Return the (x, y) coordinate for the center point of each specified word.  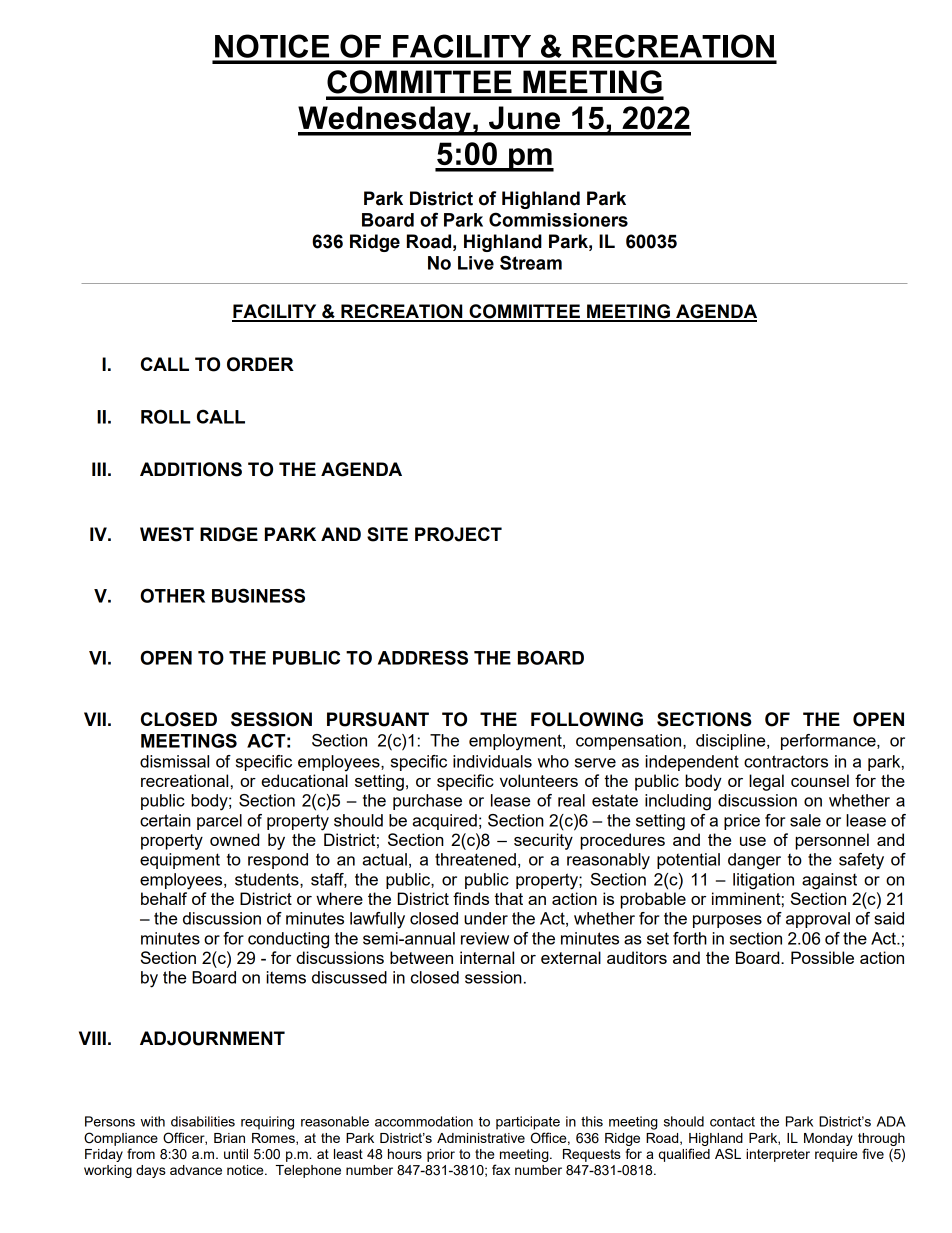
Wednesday (385, 121)
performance (829, 742)
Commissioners (558, 219)
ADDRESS (423, 657)
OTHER (173, 595)
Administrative (481, 1138)
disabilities (203, 1121)
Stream (531, 262)
